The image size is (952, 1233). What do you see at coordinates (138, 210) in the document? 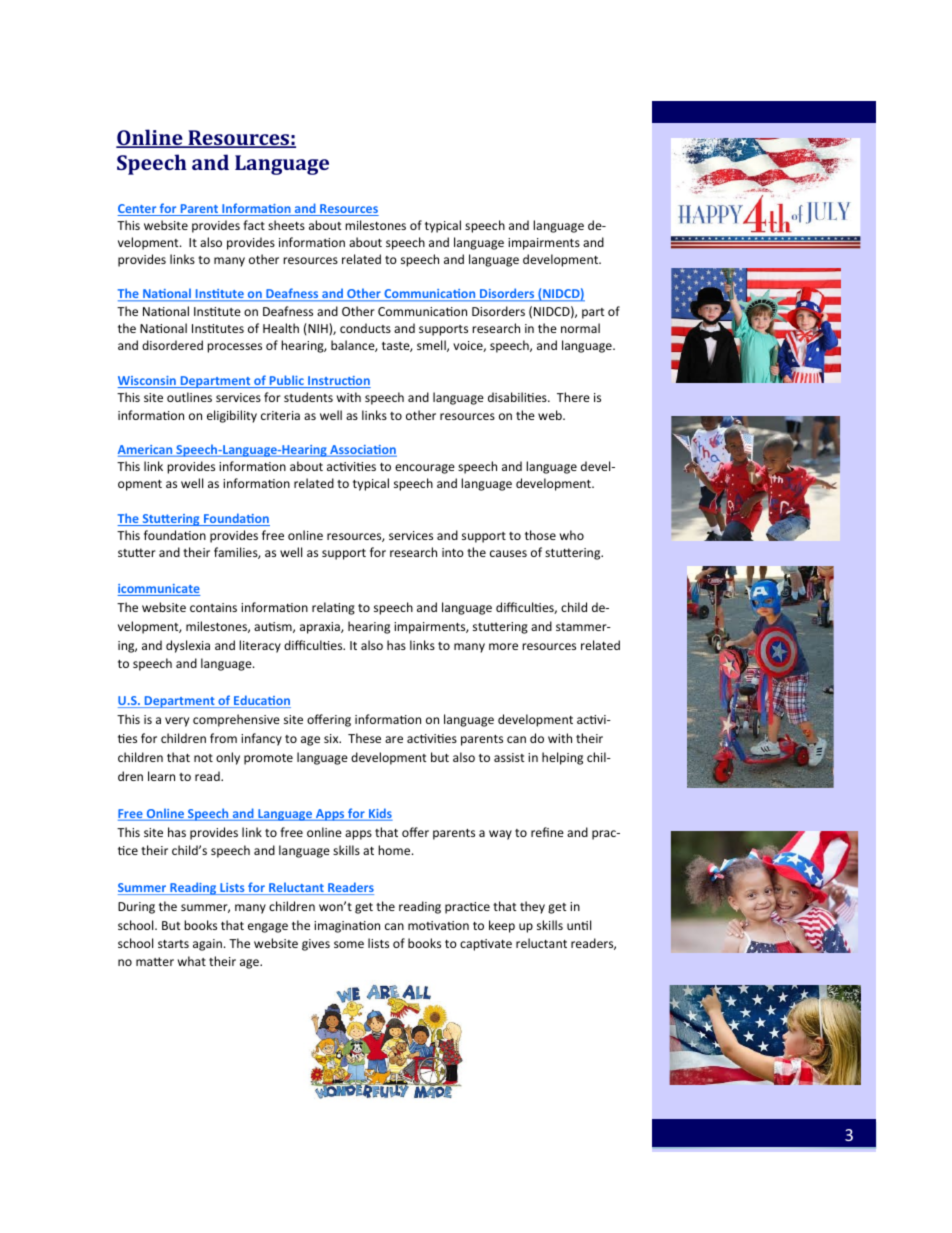
I see `Center` at bounding box center [138, 210].
